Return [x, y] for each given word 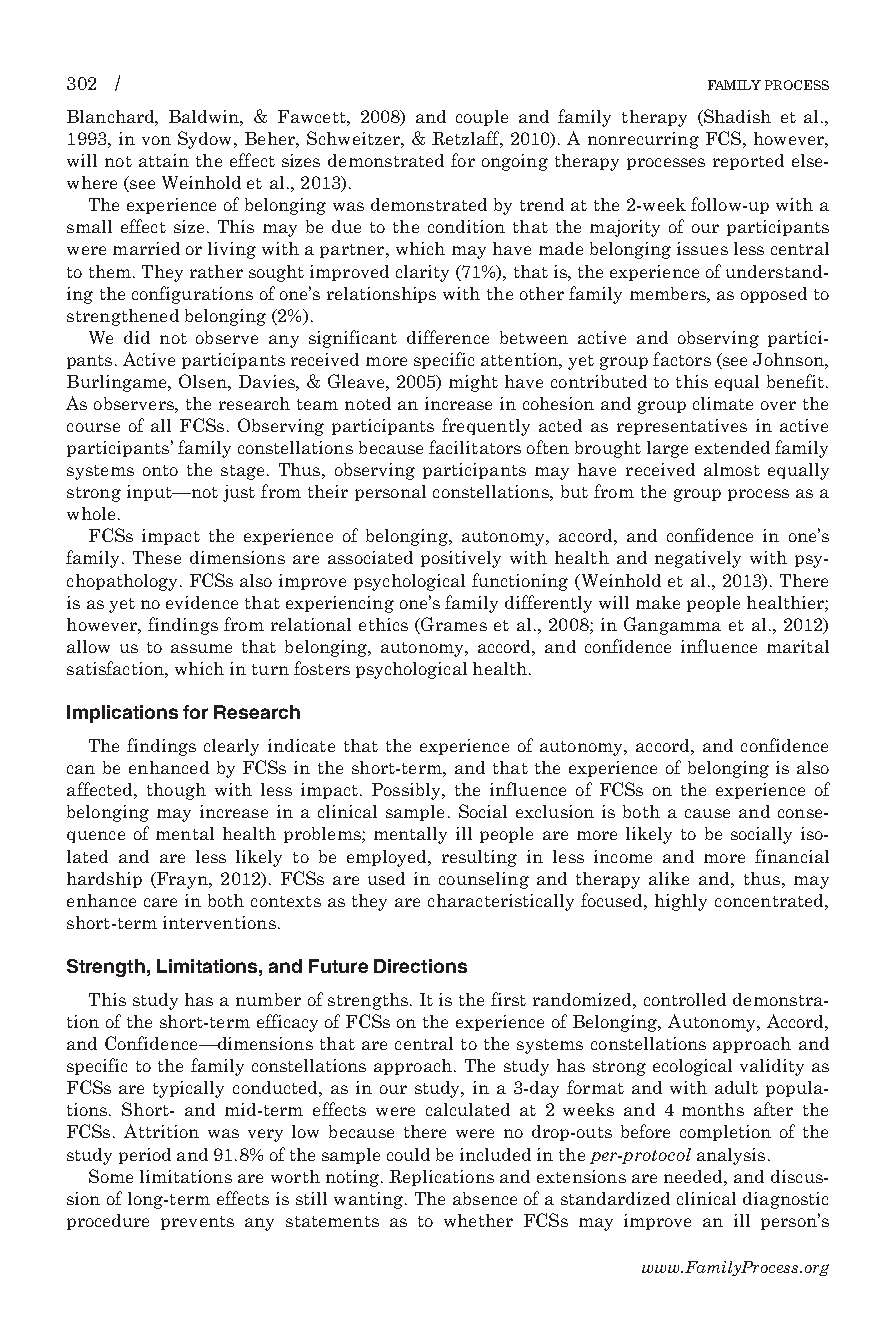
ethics [383, 624]
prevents [197, 1223]
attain [164, 160]
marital [798, 646]
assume [201, 648]
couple [482, 118]
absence [485, 1198]
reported [748, 162]
